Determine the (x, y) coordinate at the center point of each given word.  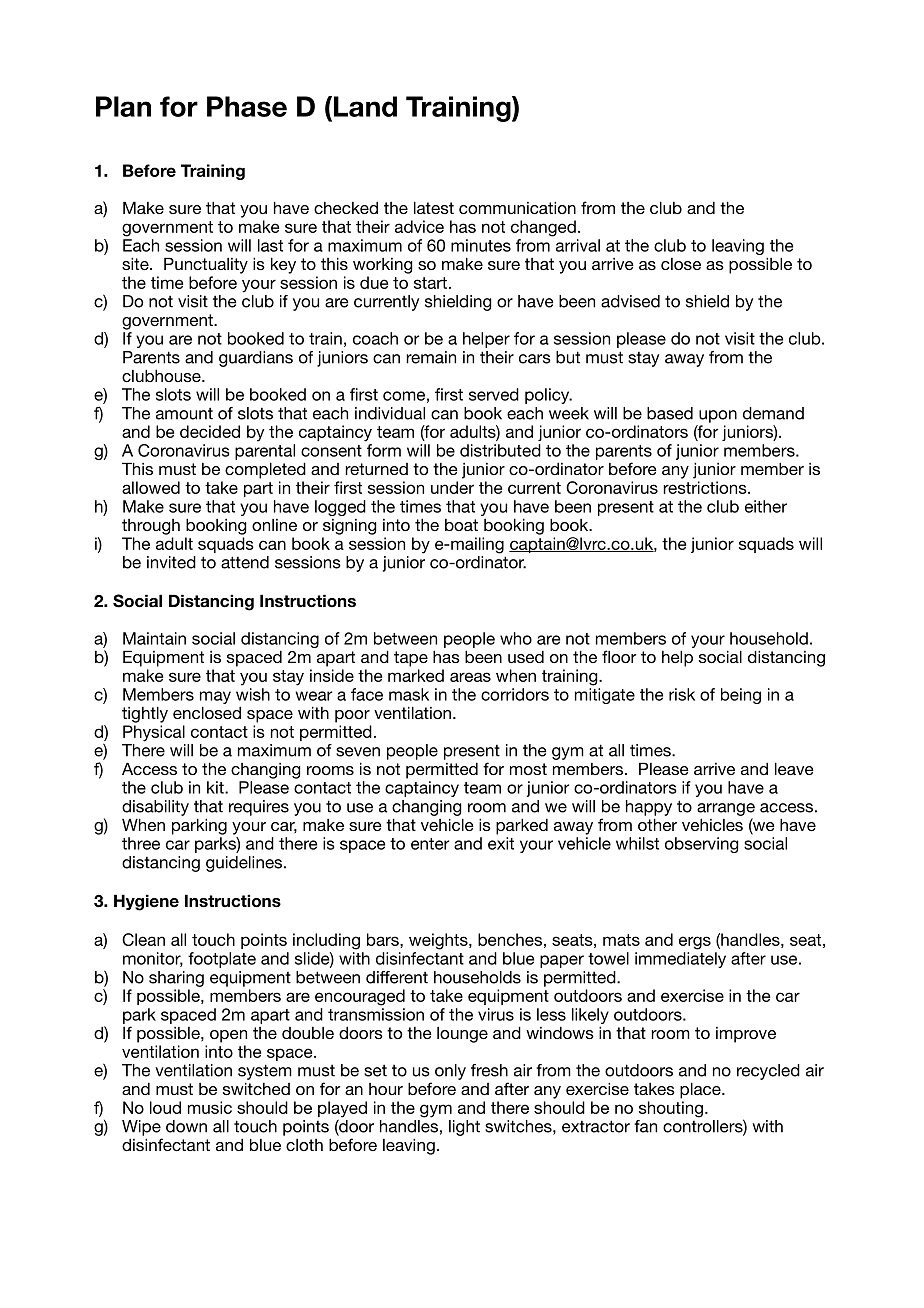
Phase (247, 106)
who (516, 638)
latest (434, 207)
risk (682, 694)
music (210, 1107)
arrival (578, 245)
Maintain (154, 638)
